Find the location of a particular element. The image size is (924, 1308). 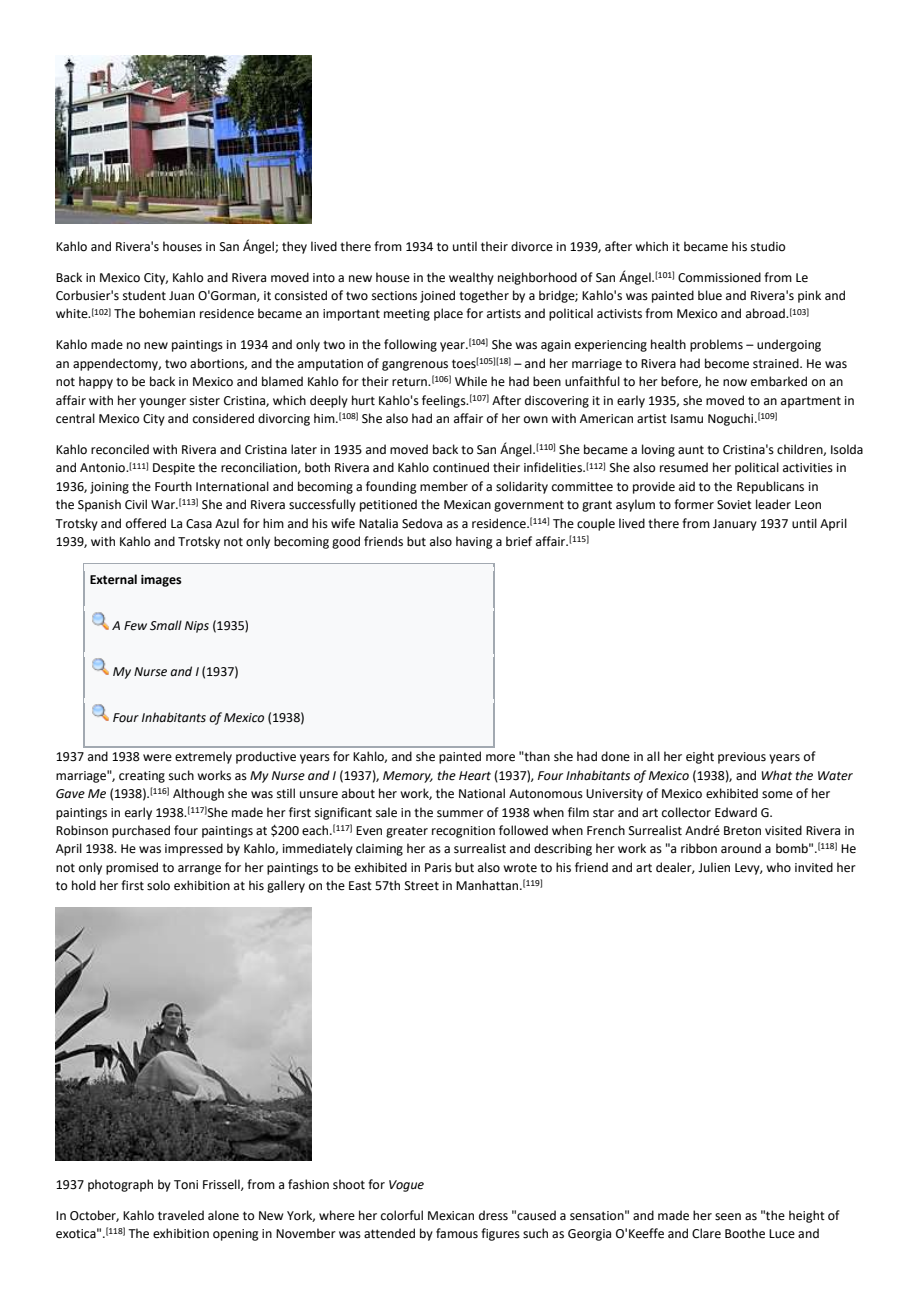

traveled is located at coordinates (181, 1215).
